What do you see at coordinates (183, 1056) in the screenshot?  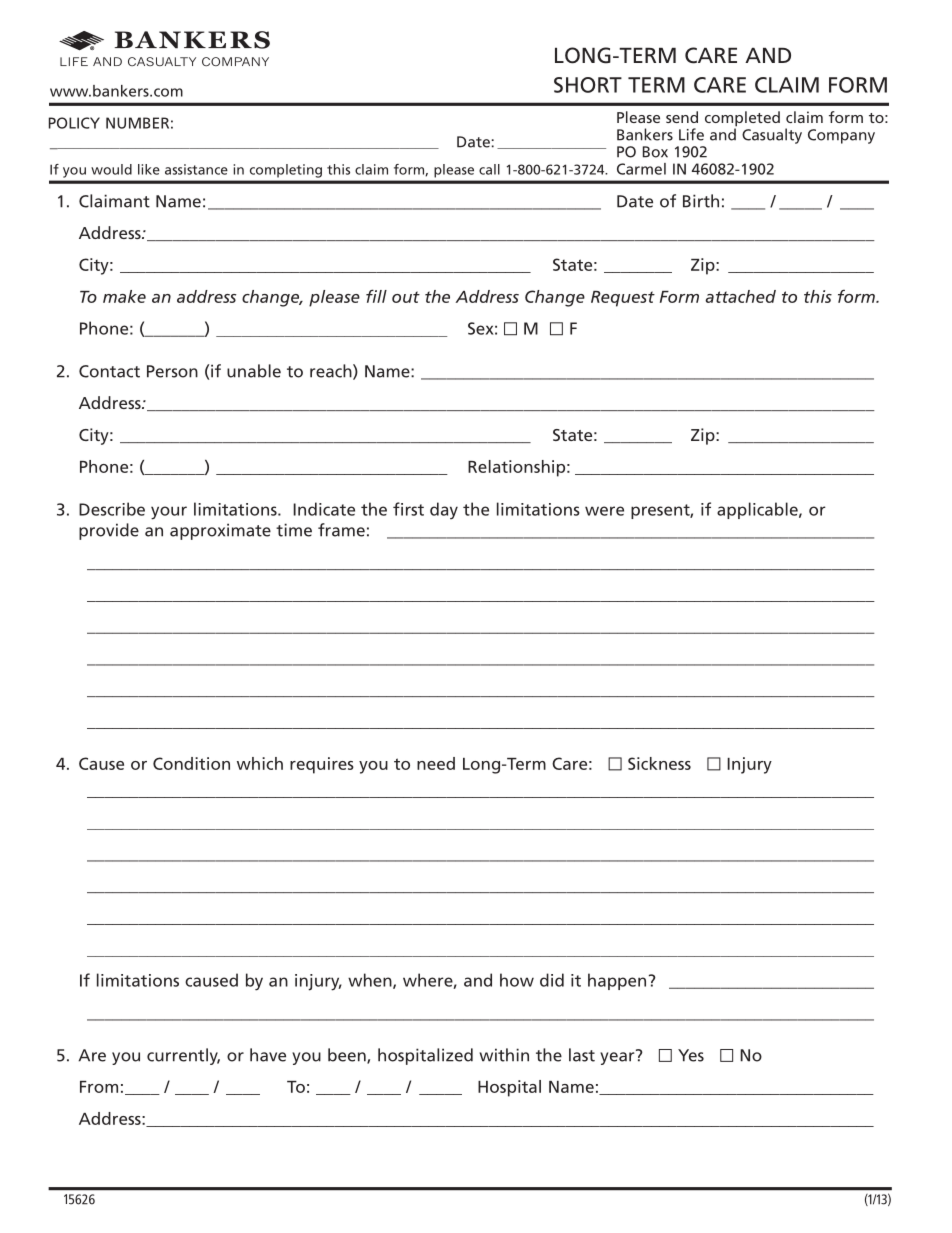 I see `currently` at bounding box center [183, 1056].
